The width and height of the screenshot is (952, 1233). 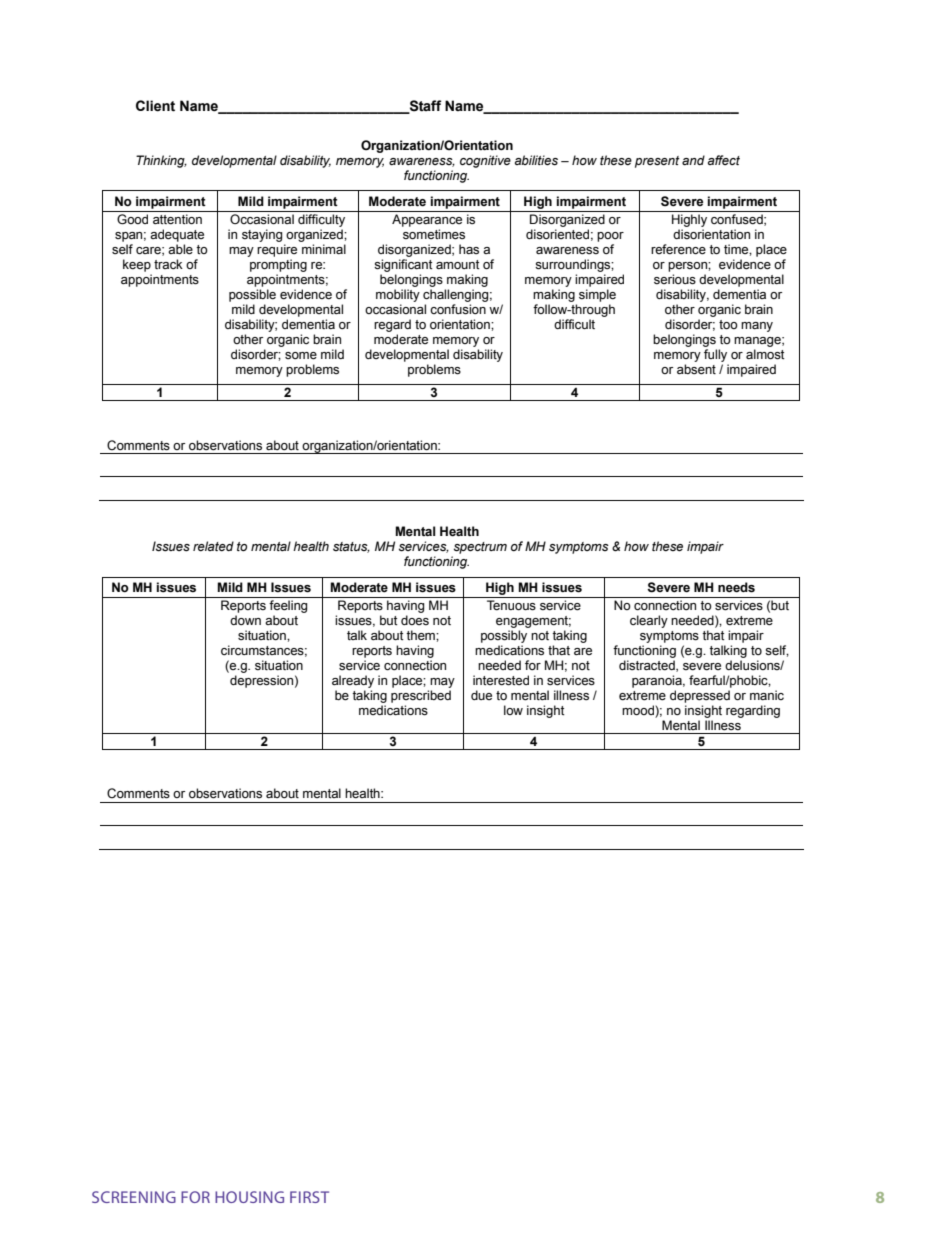 I want to click on distracted, so click(x=648, y=666).
